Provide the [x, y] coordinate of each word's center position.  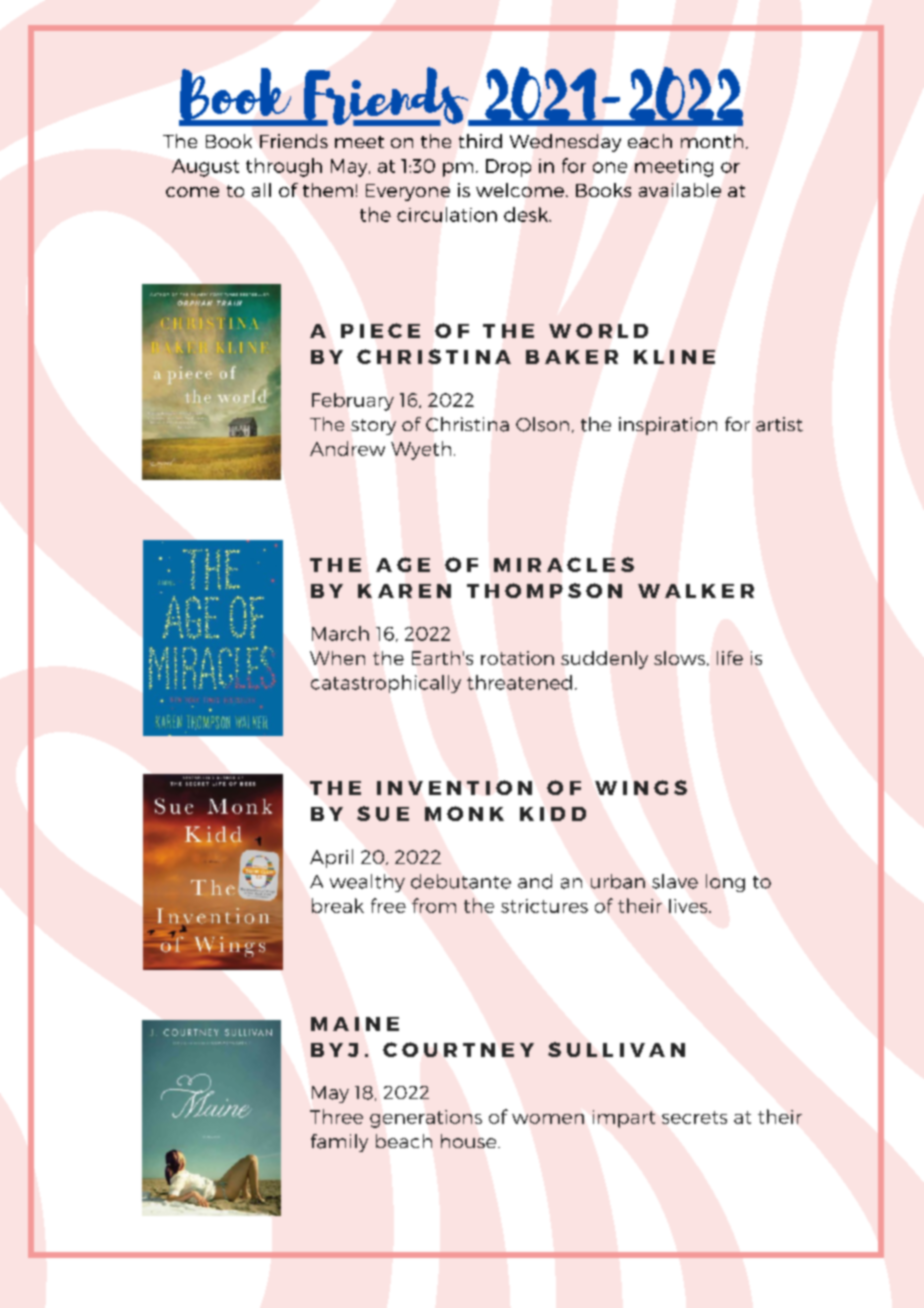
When [337, 658]
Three [336, 1116]
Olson [542, 424]
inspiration [668, 426]
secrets [694, 1117]
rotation [517, 658]
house [470, 1141]
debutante [461, 881]
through [284, 167]
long [725, 883]
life [730, 658]
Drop [508, 168]
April [331, 858]
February [353, 402]
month [712, 141]
